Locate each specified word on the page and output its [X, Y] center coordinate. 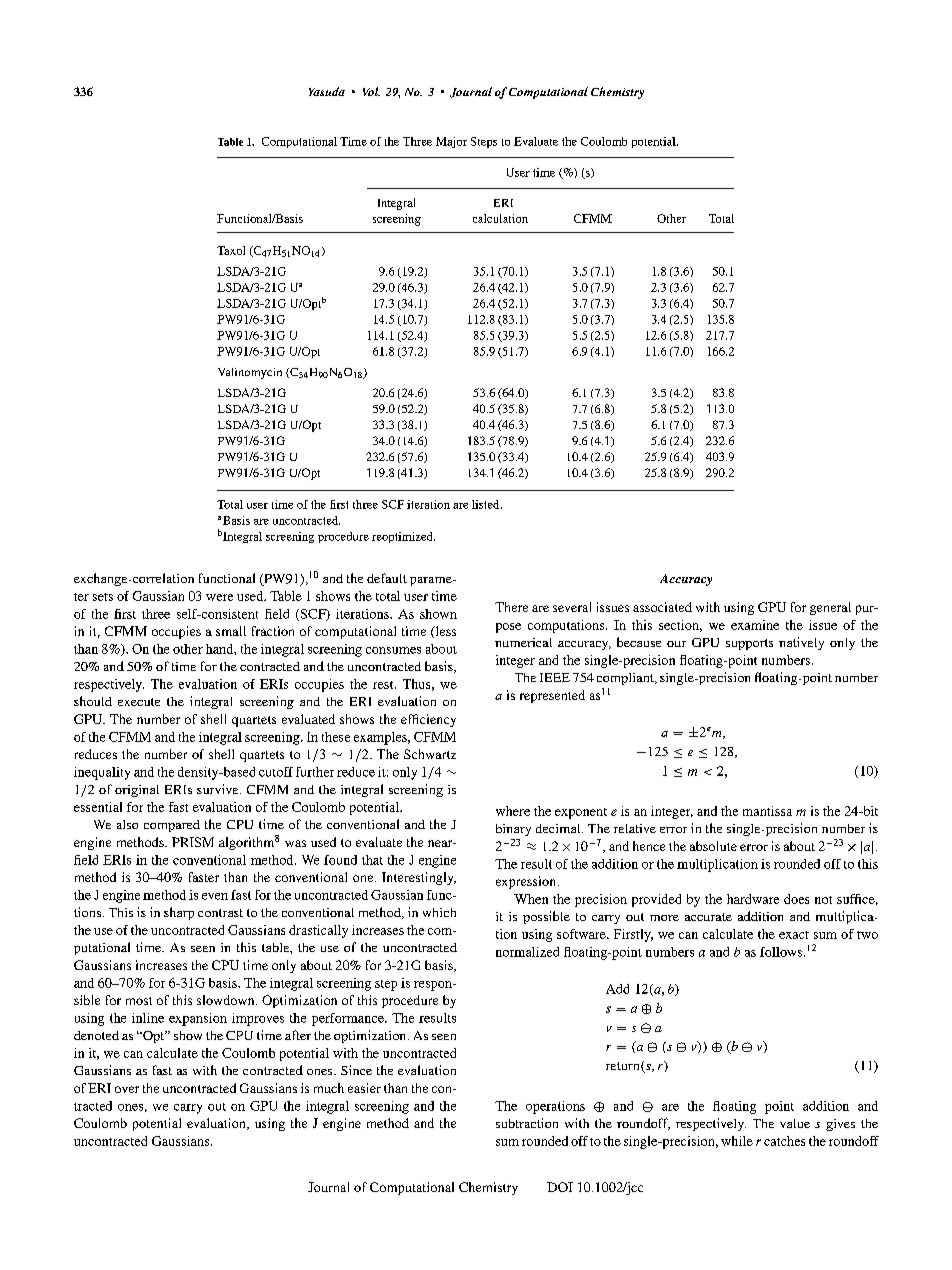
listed [487, 504]
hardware [753, 899]
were [219, 597]
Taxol [231, 250]
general [830, 608]
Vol [371, 91]
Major [451, 142]
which [439, 912]
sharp [179, 913]
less [444, 632]
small [231, 631]
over [127, 1089]
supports [749, 644]
